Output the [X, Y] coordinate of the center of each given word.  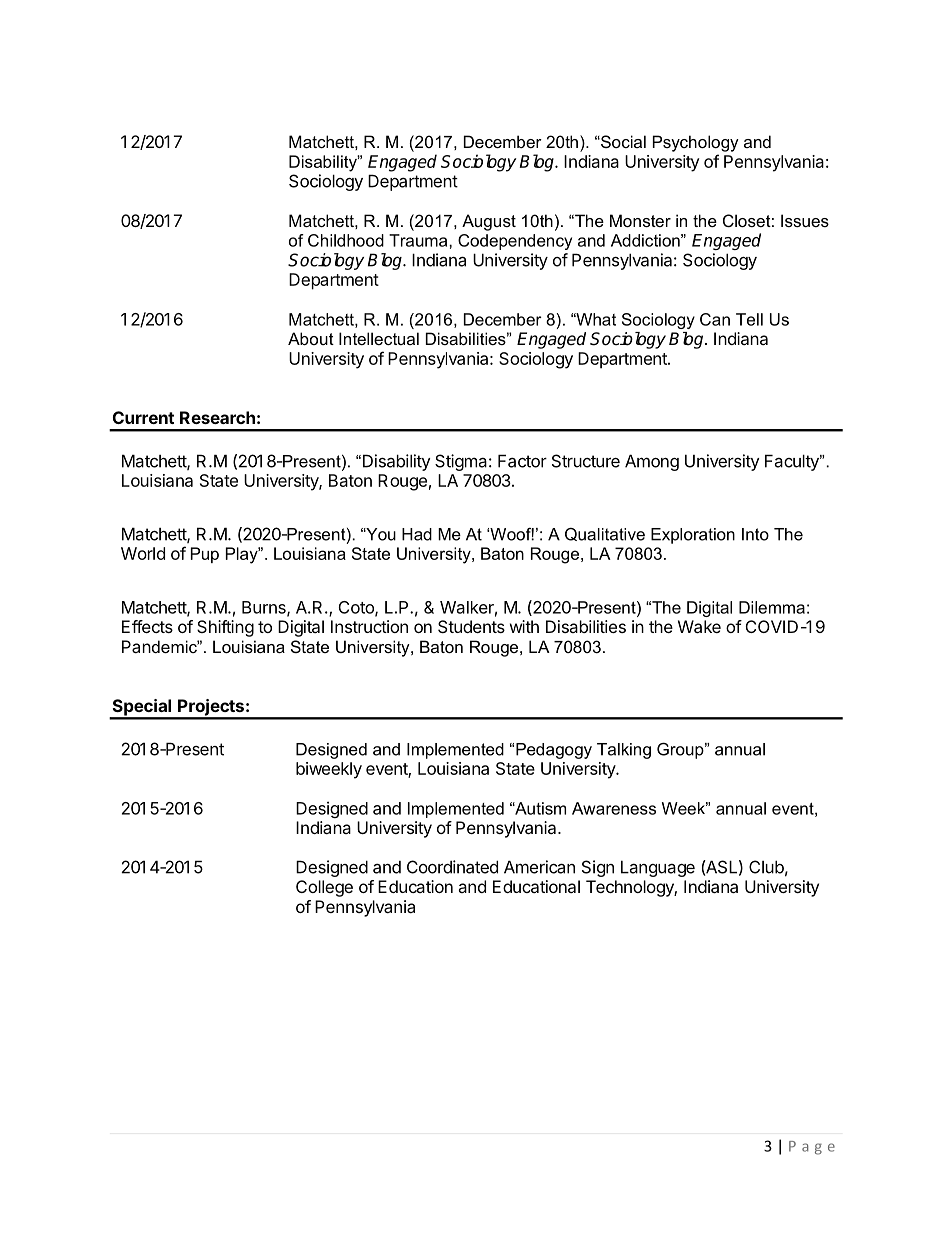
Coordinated [452, 867]
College [324, 888]
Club [766, 867]
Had [417, 534]
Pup [205, 555]
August [489, 222]
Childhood [346, 240]
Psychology [696, 143]
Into [755, 534]
